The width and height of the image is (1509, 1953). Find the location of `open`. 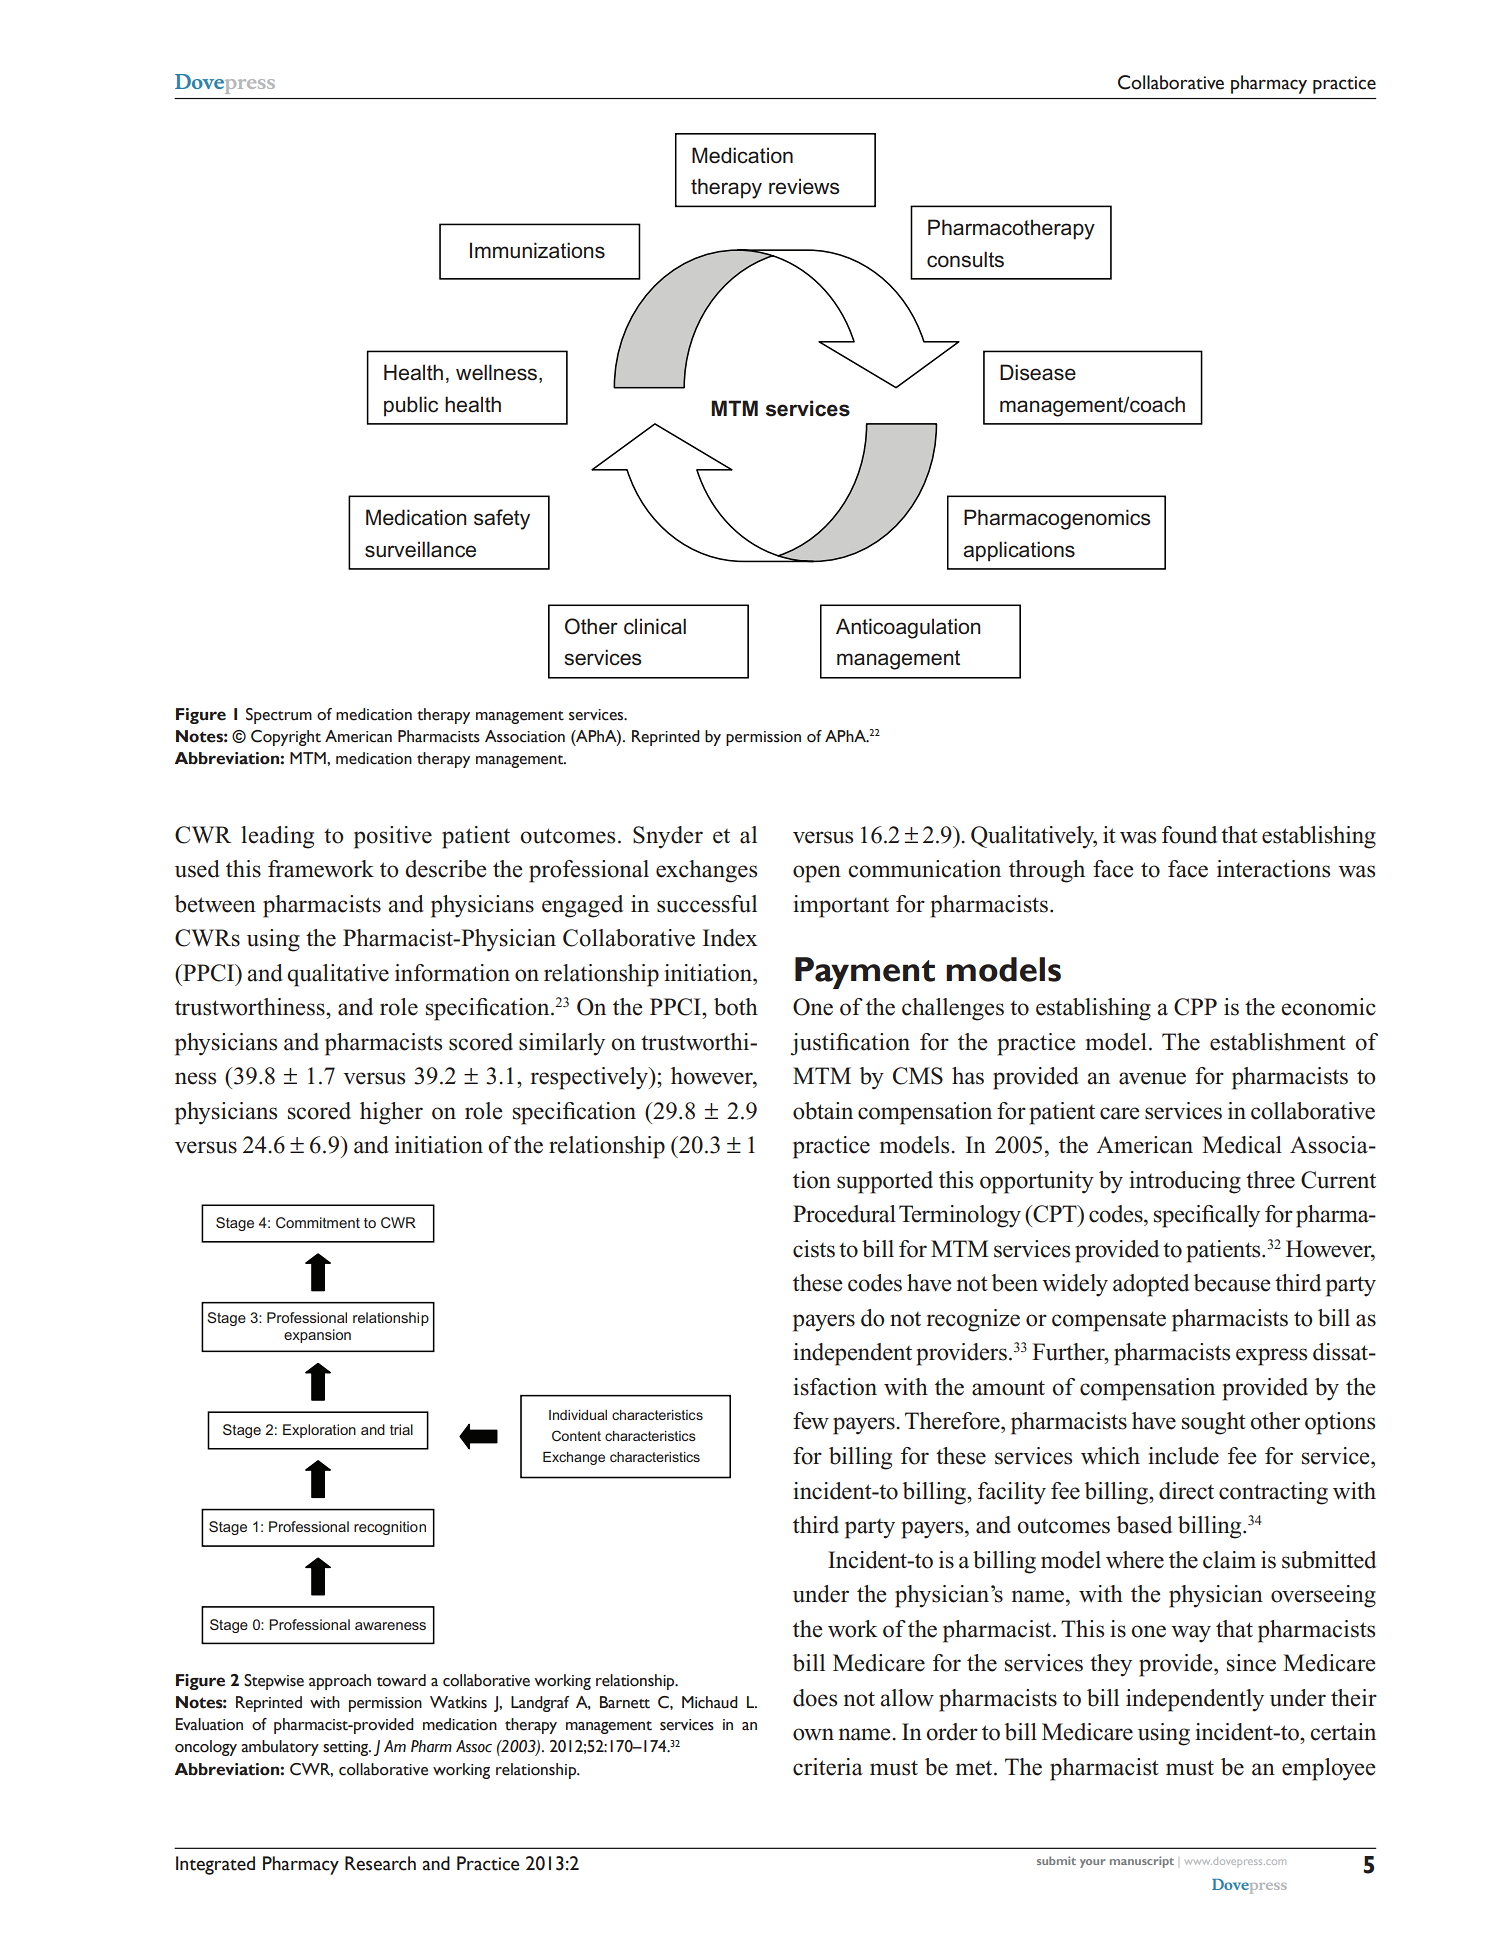

open is located at coordinates (817, 874).
